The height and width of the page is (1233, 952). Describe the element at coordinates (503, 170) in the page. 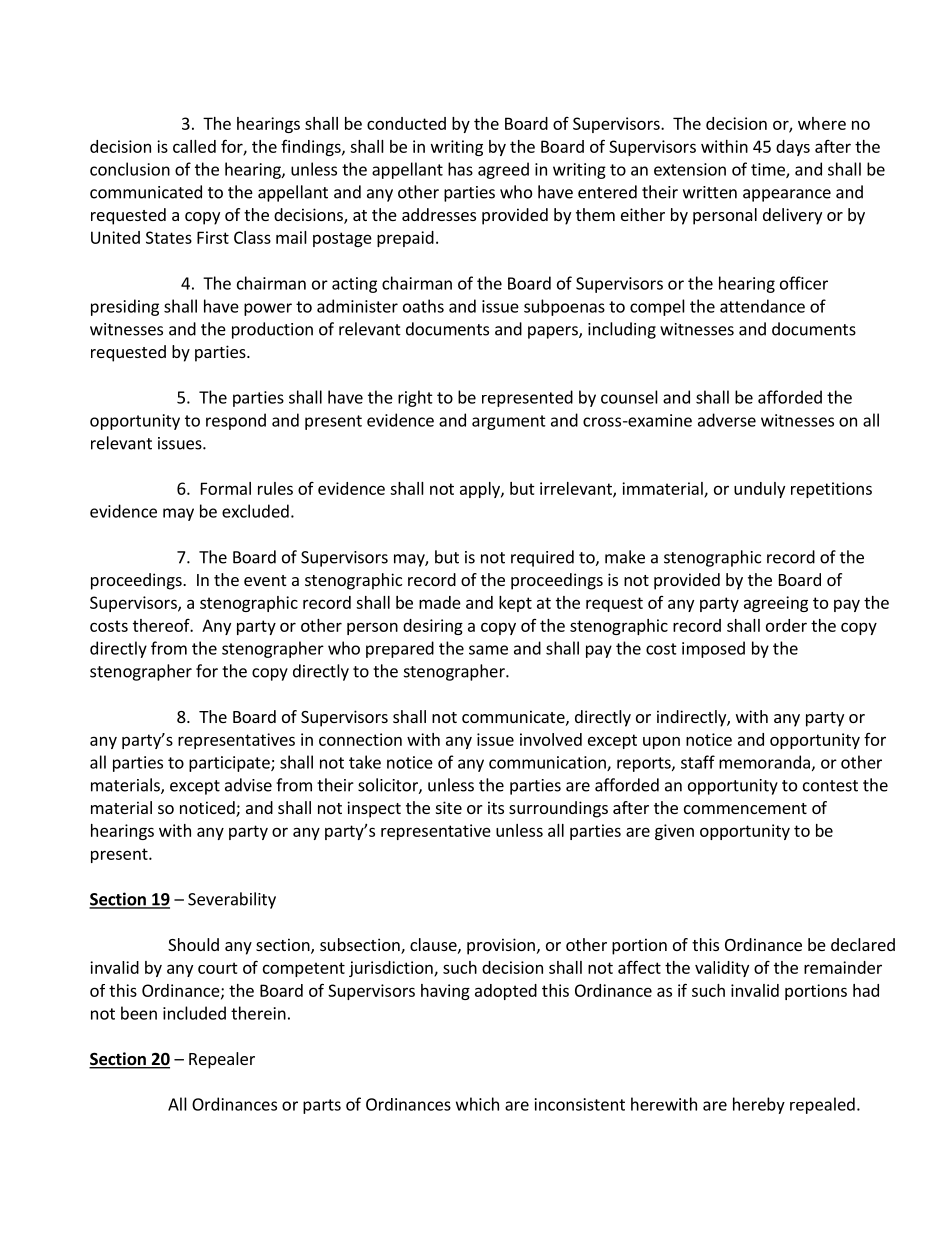

I see `agreed` at that location.
